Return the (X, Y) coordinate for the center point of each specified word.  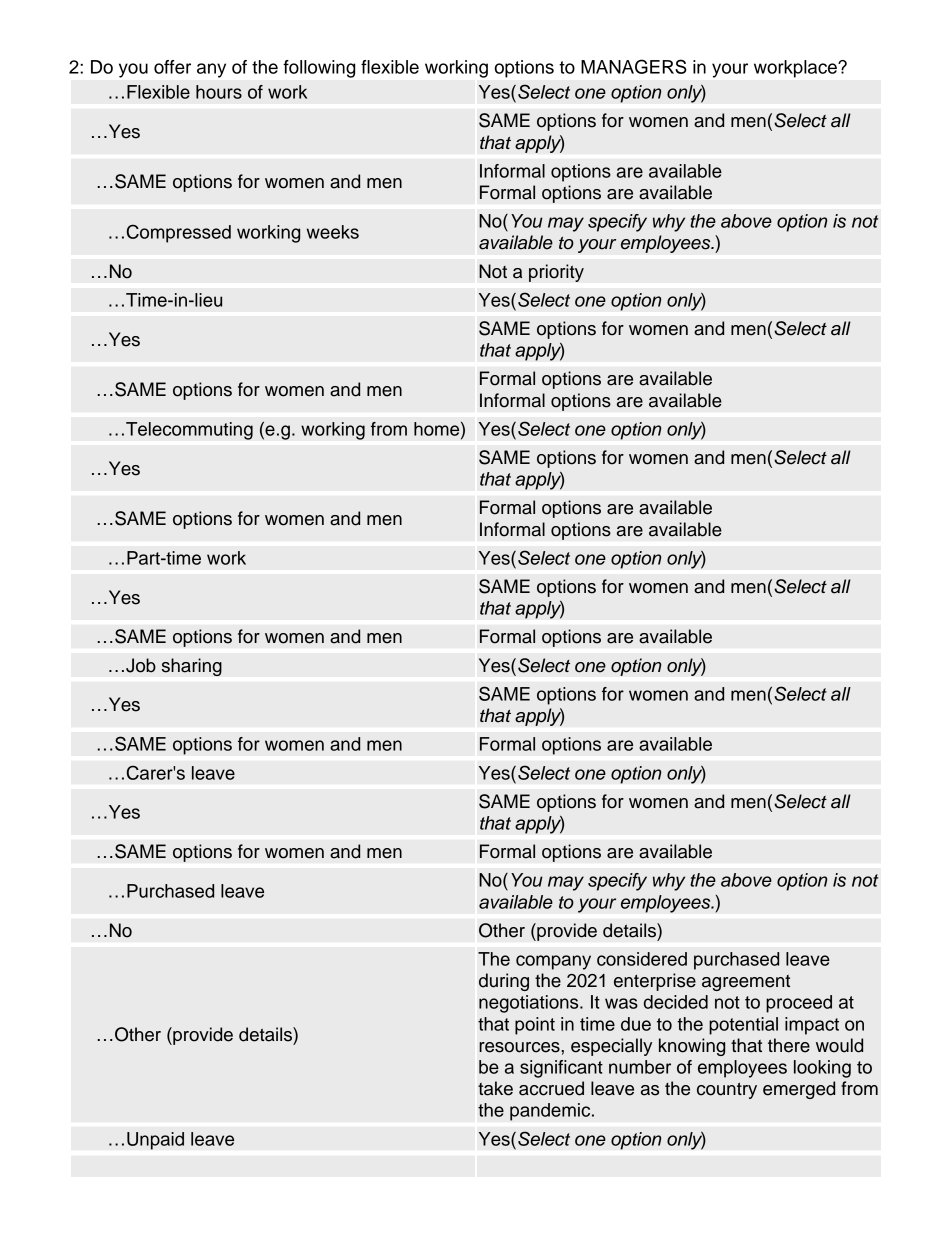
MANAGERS (634, 66)
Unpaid (155, 1141)
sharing (192, 667)
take (495, 1088)
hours (219, 92)
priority (556, 273)
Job (141, 665)
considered (642, 959)
